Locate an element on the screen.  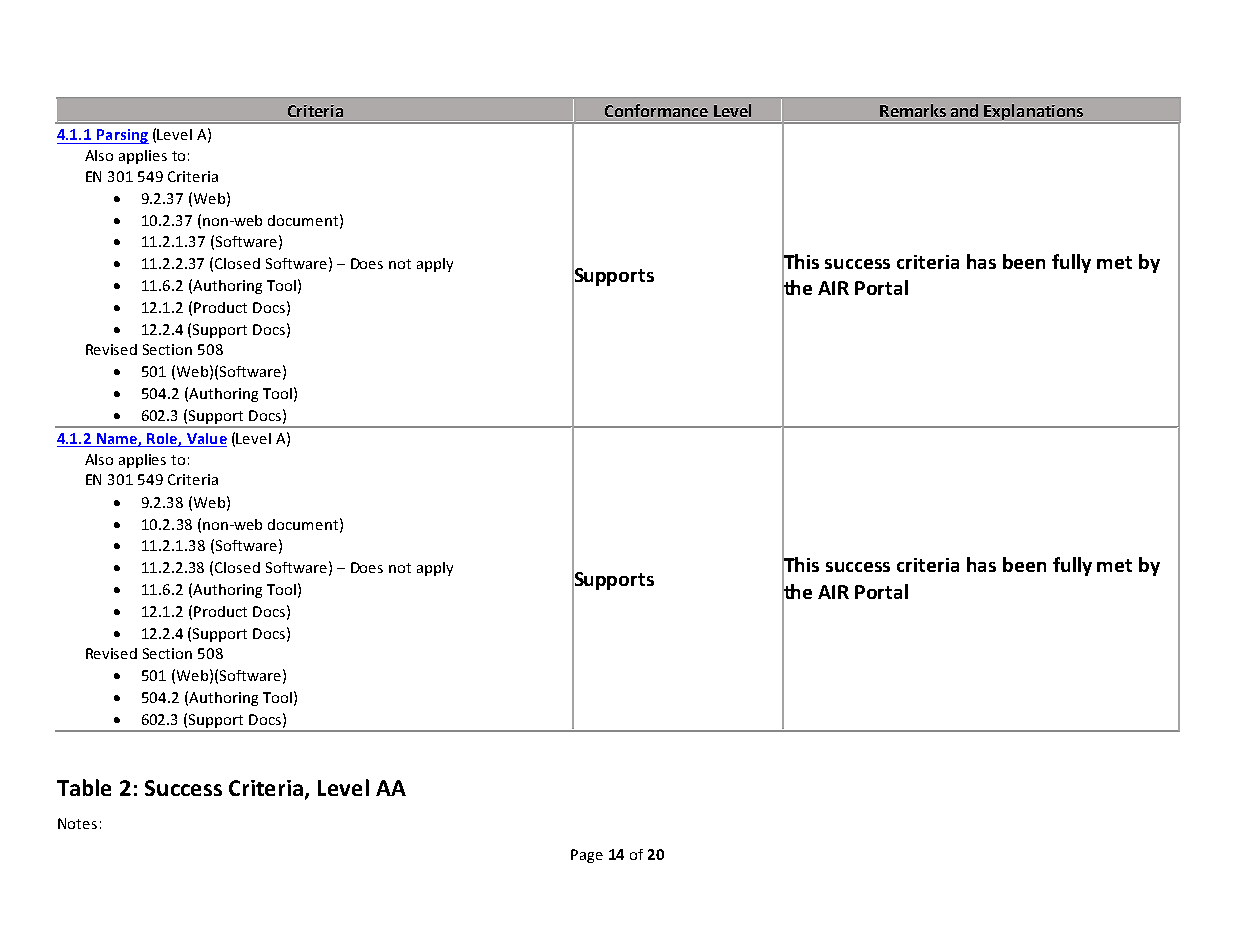
Conformance is located at coordinates (656, 110).
